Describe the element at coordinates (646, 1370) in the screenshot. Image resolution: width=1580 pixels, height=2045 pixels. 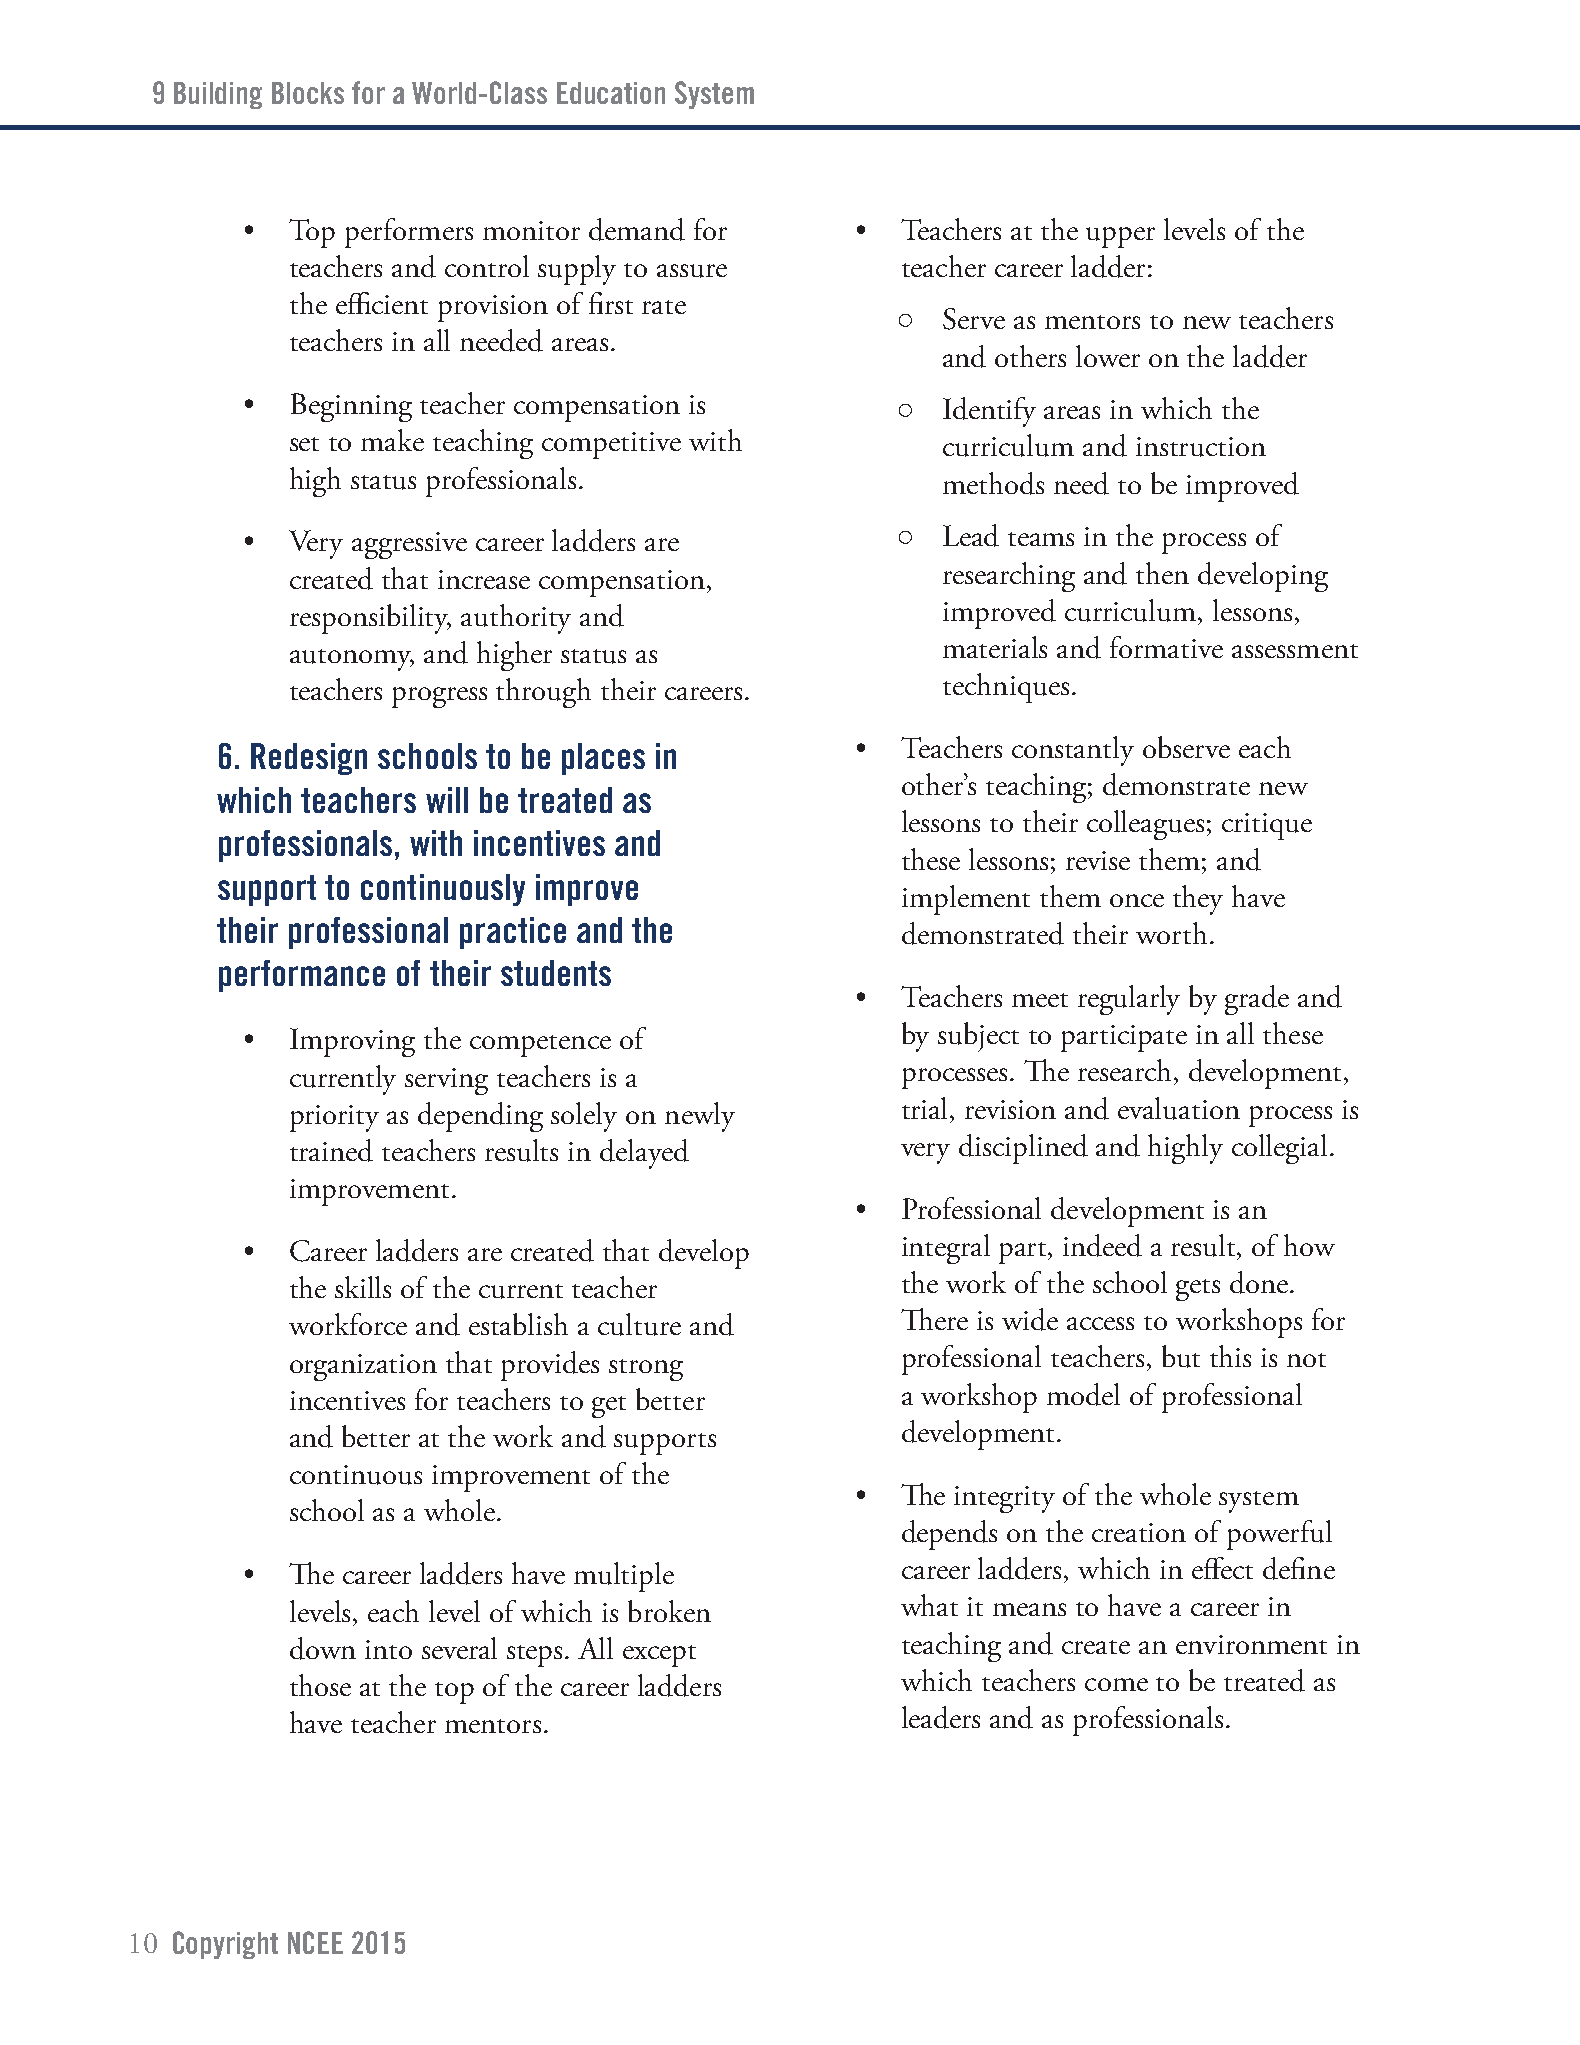
I see `strong` at that location.
